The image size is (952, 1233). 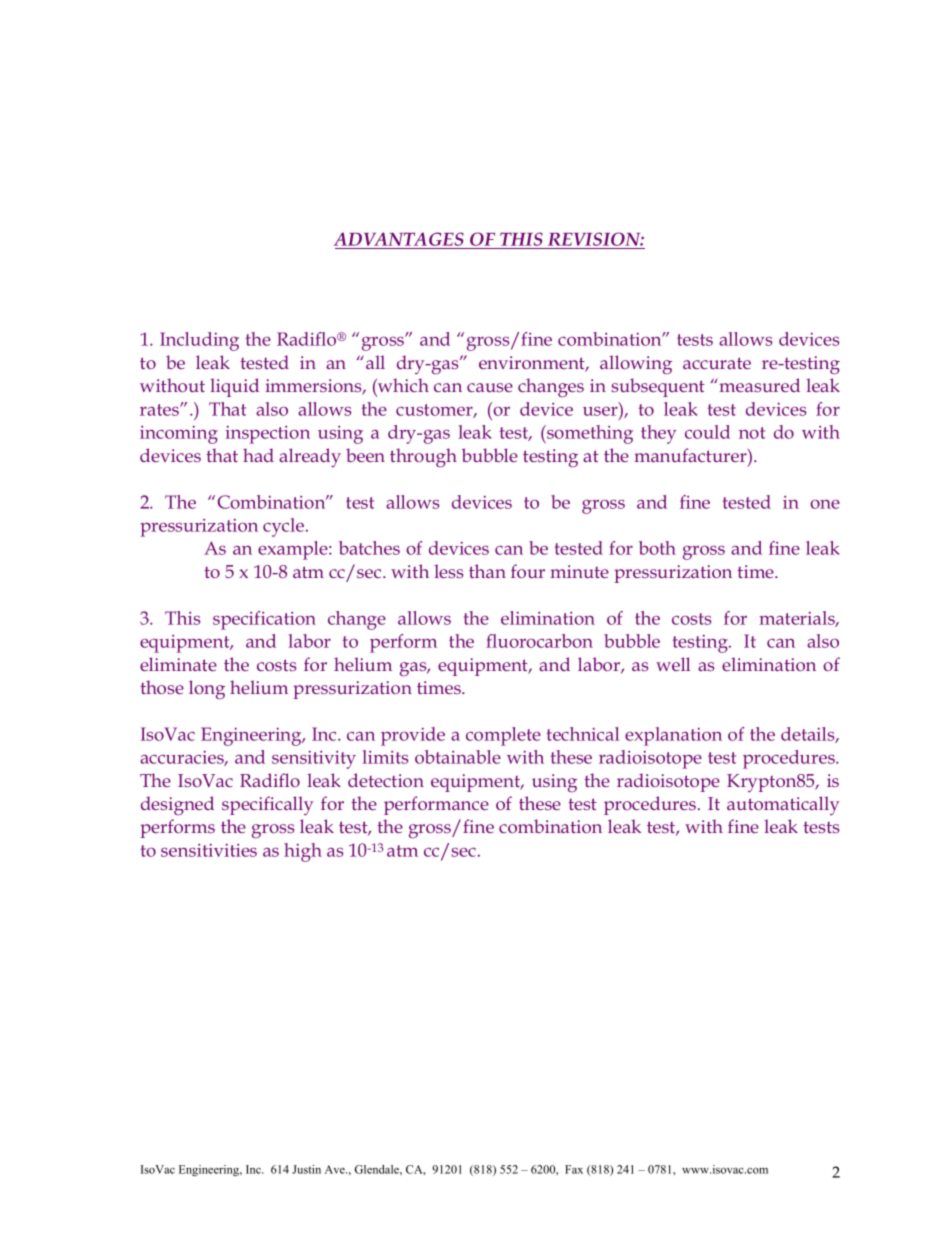 What do you see at coordinates (199, 341) in the screenshot?
I see `Including` at bounding box center [199, 341].
